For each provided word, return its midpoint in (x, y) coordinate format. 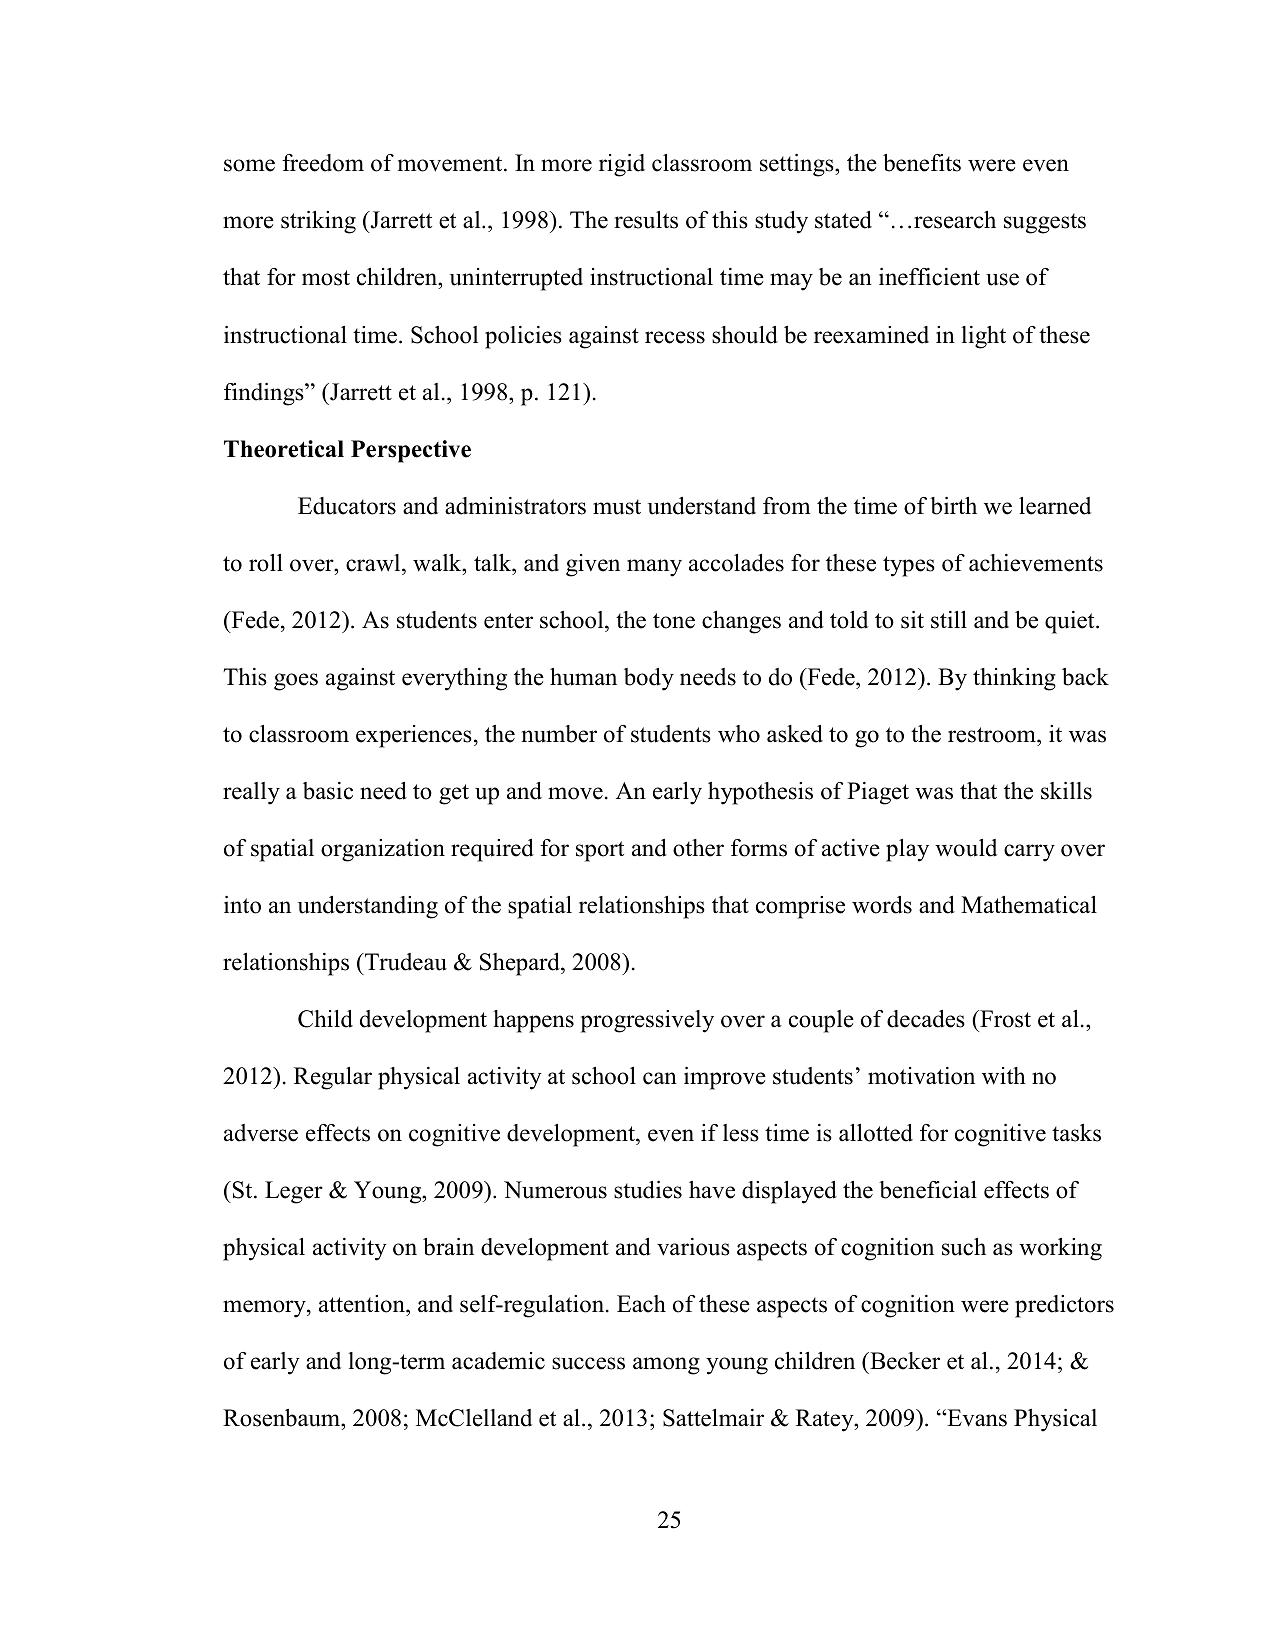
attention (363, 1305)
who (739, 734)
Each (641, 1304)
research (955, 220)
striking (318, 222)
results (646, 220)
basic (328, 791)
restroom (993, 735)
